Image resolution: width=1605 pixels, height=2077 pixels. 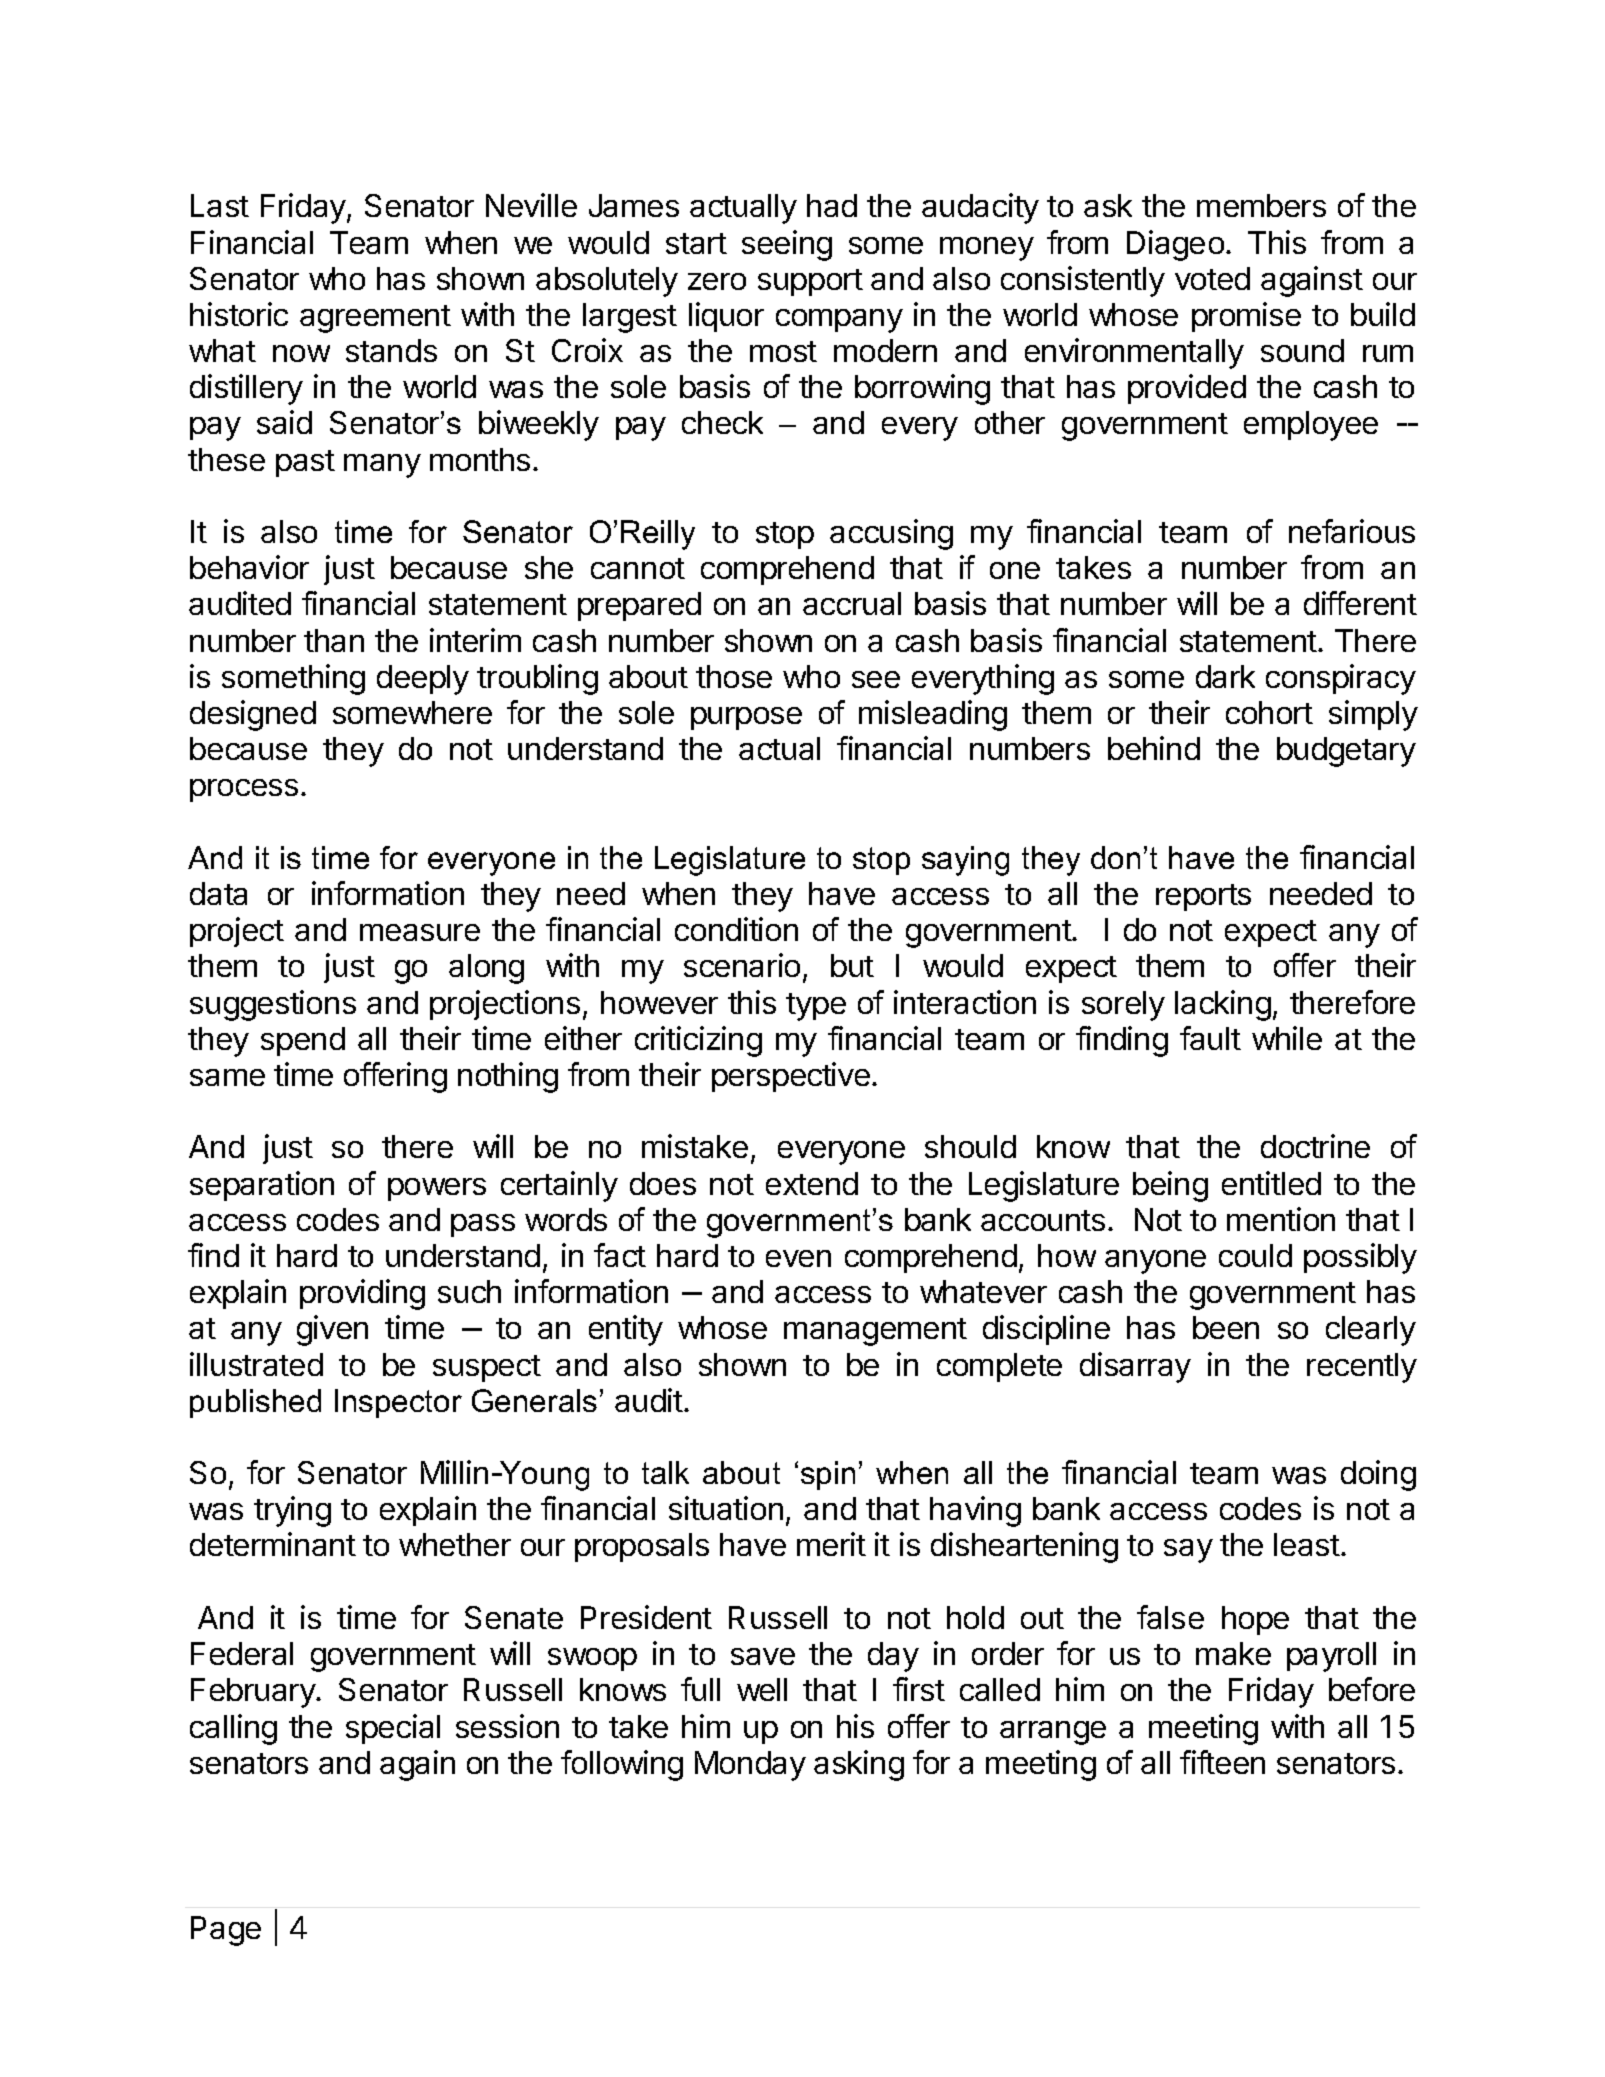 What do you see at coordinates (303, 1041) in the screenshot?
I see `spend` at bounding box center [303, 1041].
